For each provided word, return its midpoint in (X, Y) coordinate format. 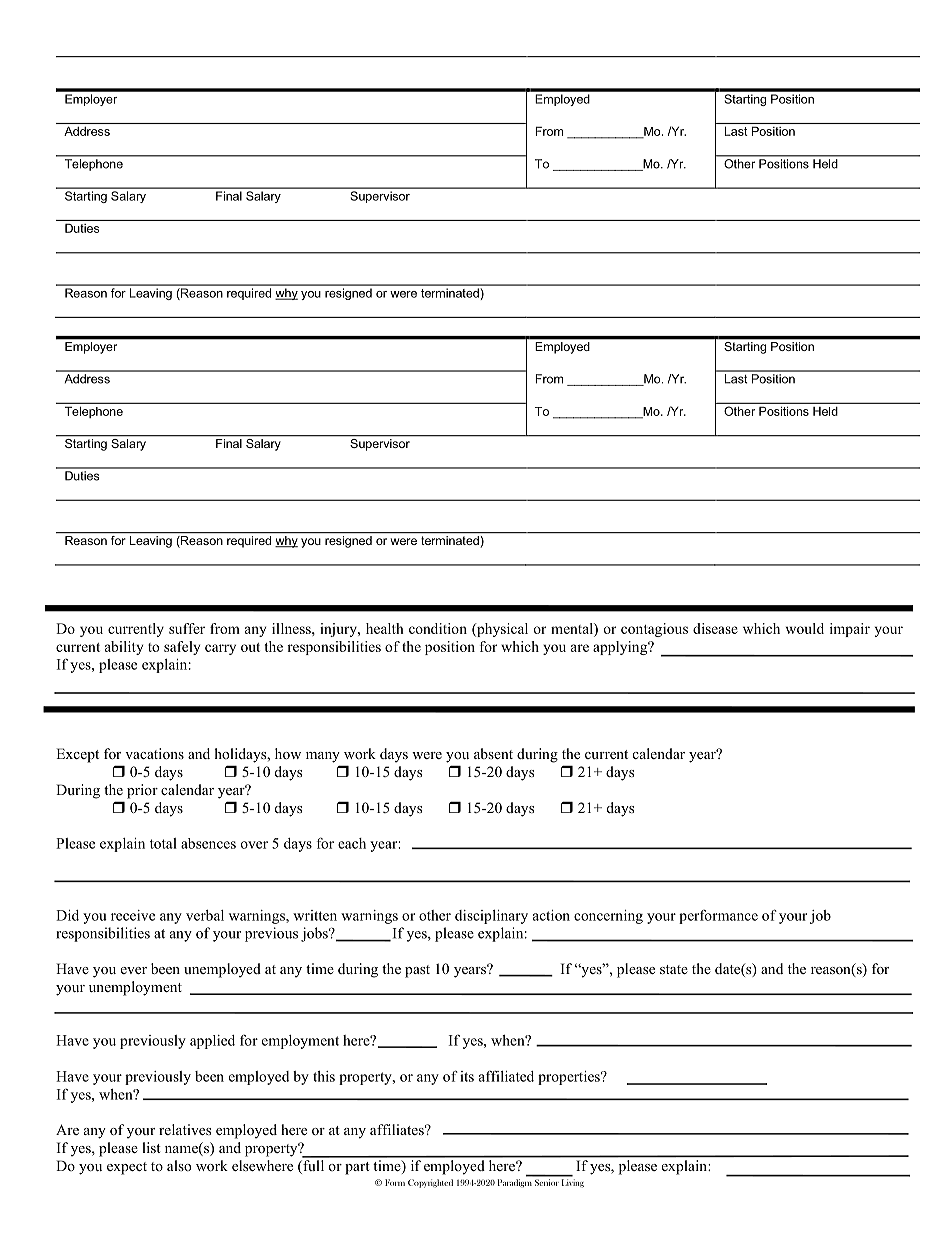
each (352, 843)
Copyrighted (430, 1183)
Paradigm (515, 1183)
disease (715, 628)
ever (134, 970)
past (417, 971)
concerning (608, 917)
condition (438, 628)
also (179, 1165)
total (163, 843)
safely (182, 648)
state (674, 969)
